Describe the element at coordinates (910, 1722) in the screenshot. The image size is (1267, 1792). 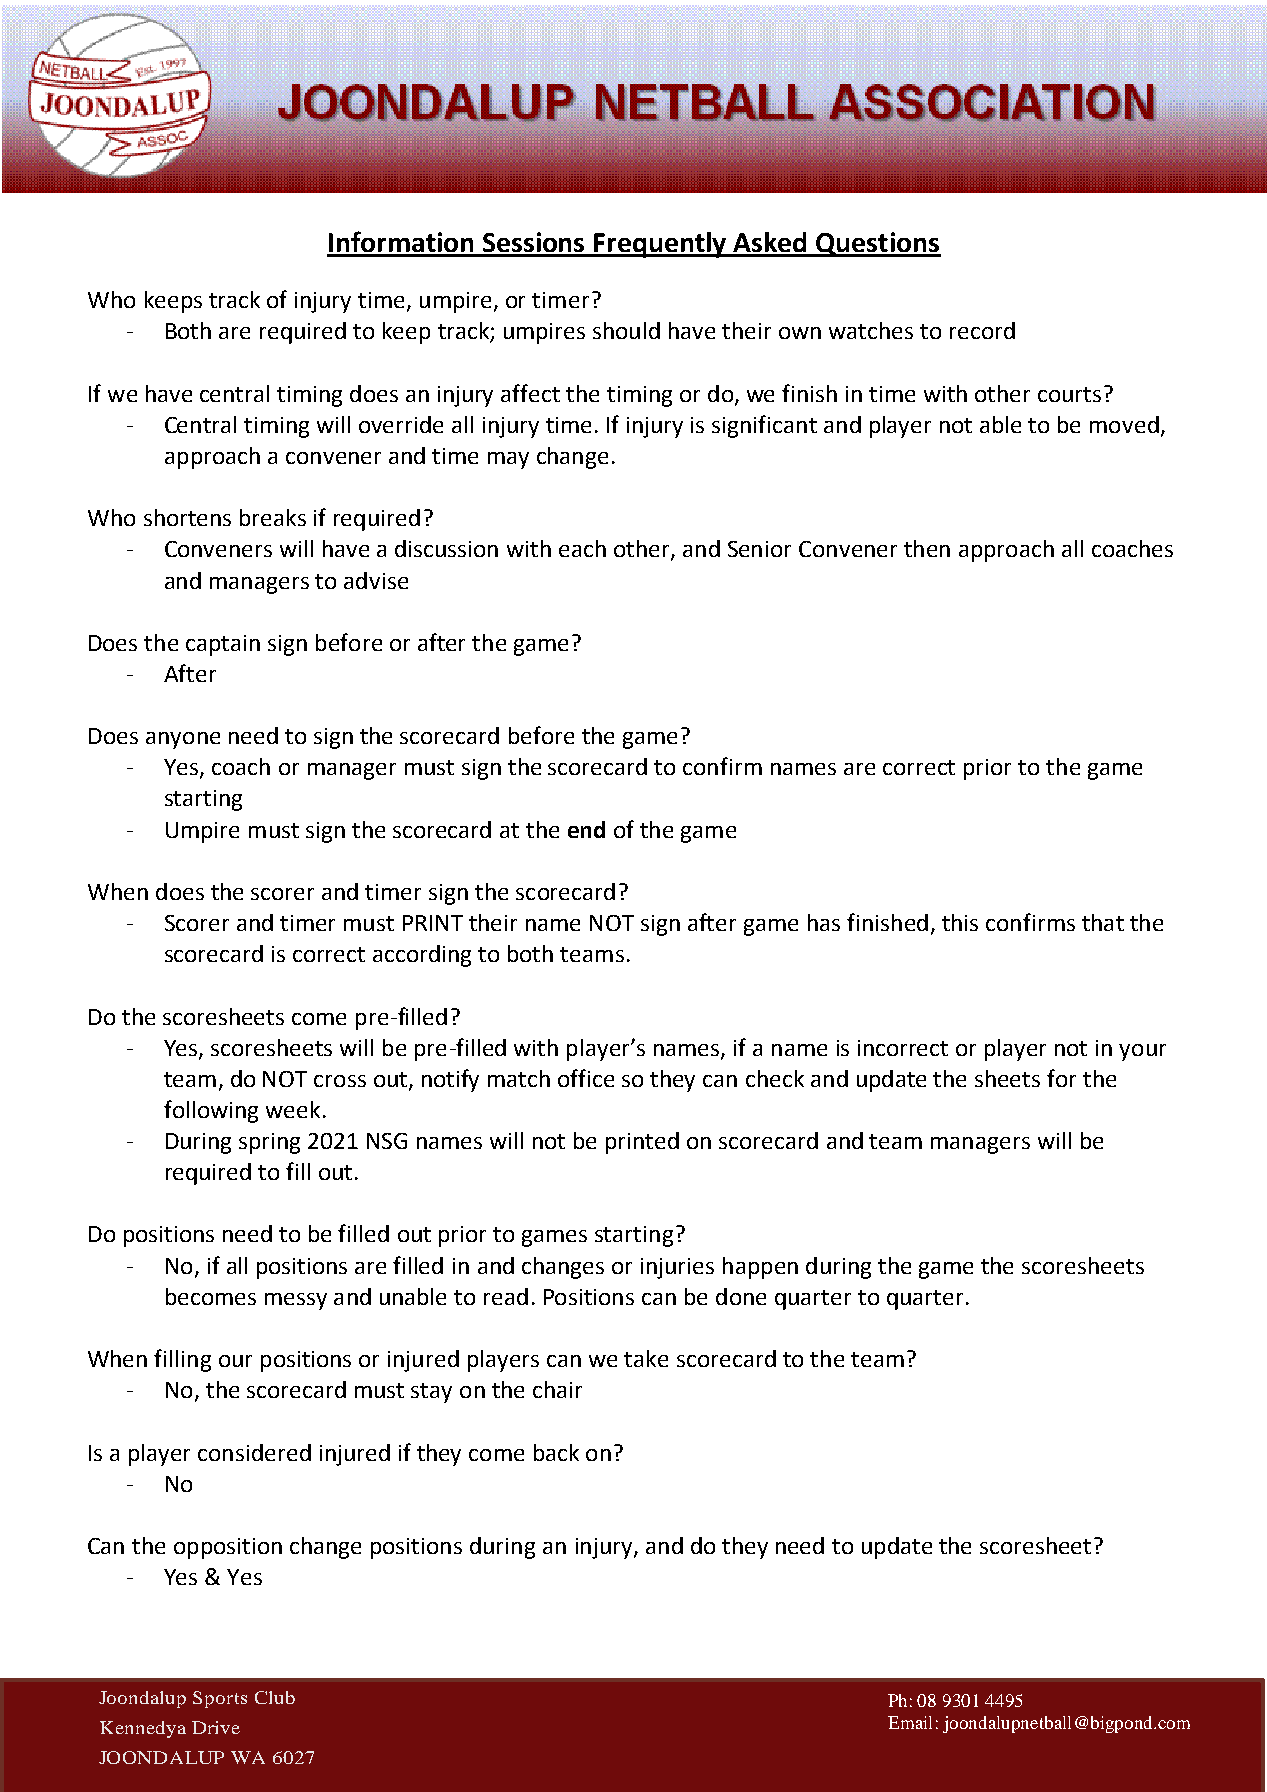
I see `Email` at that location.
